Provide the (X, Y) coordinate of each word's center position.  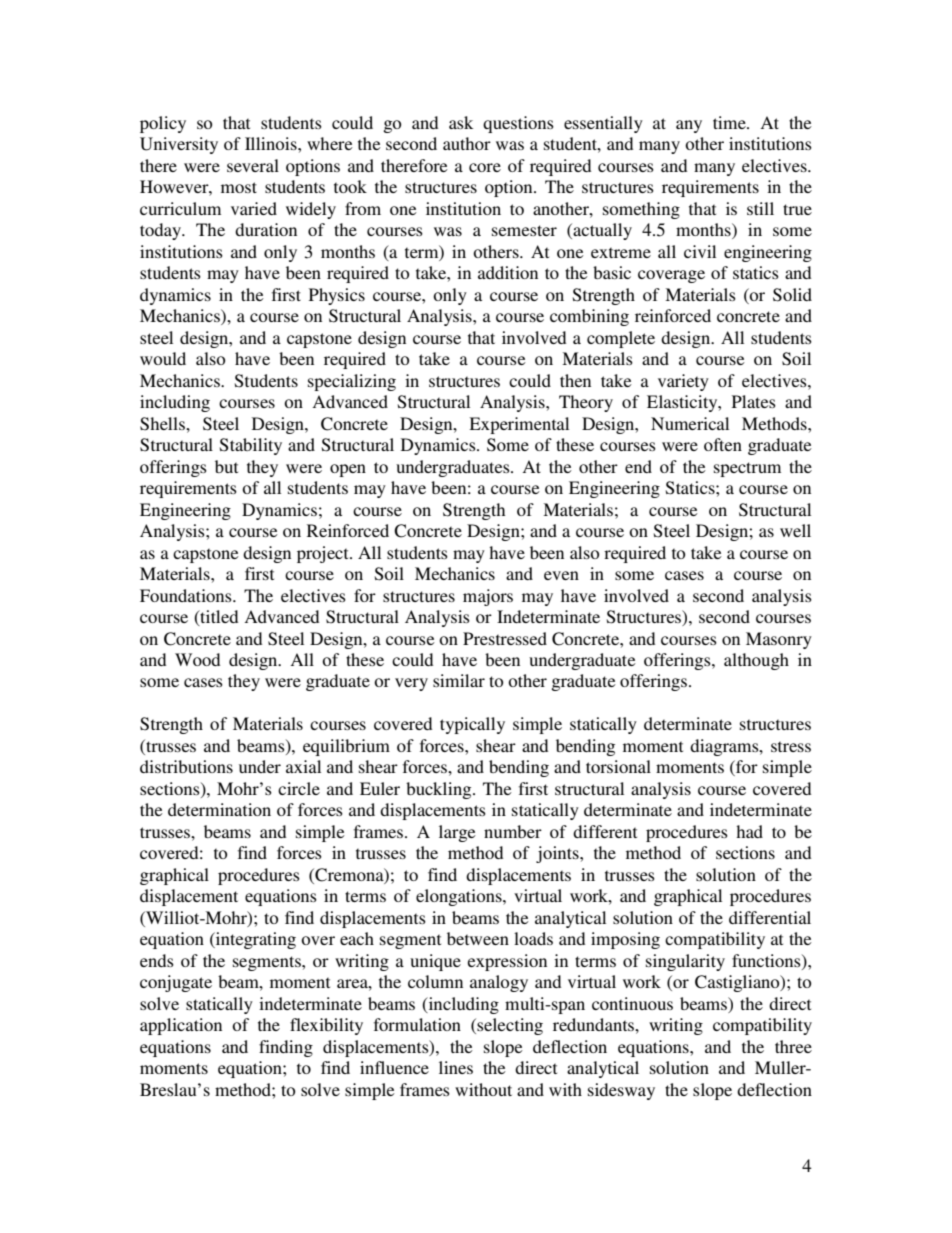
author (467, 143)
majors (488, 597)
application (181, 1026)
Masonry (779, 640)
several (253, 165)
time (730, 122)
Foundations (187, 595)
